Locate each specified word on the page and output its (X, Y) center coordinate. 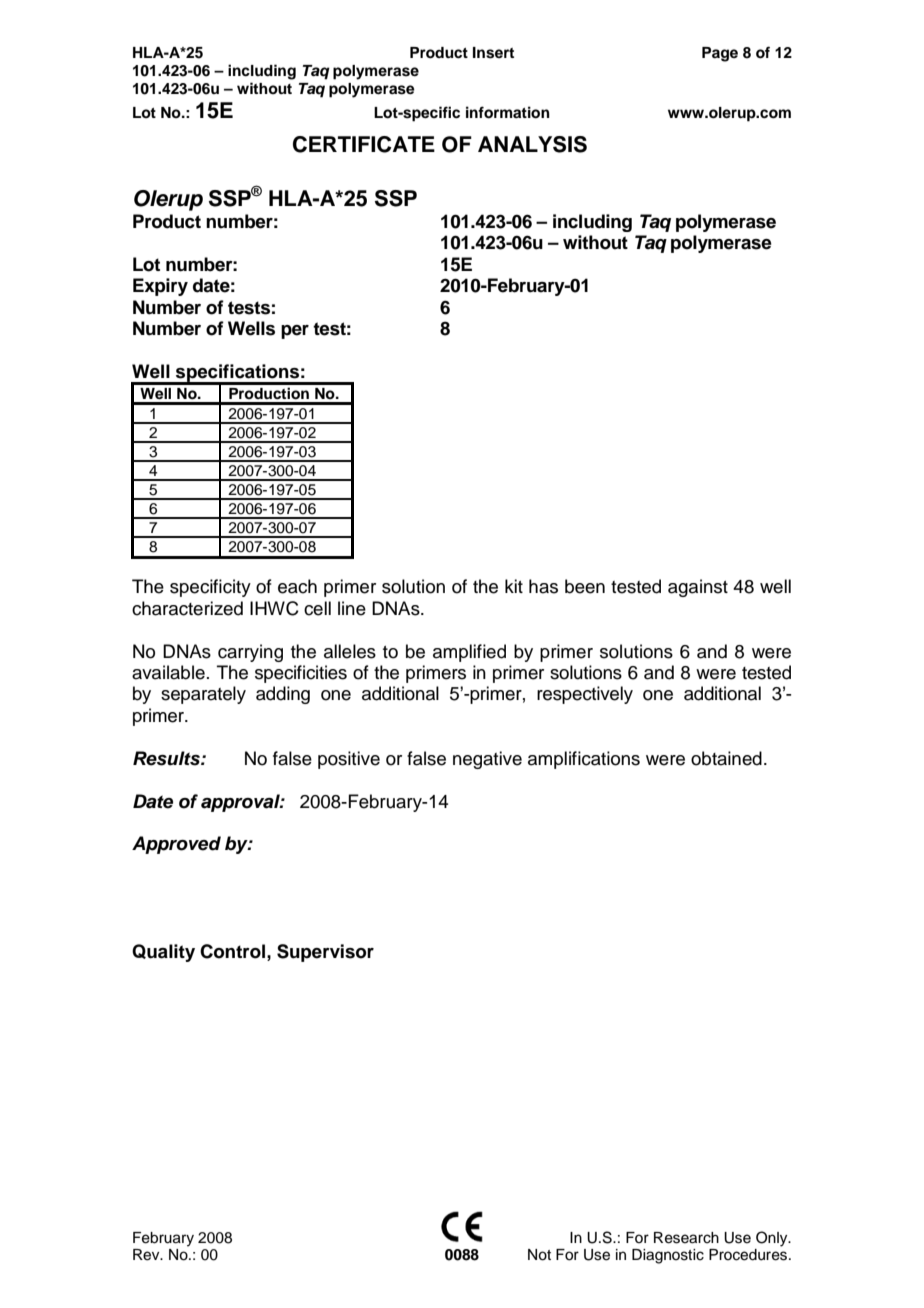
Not (539, 1255)
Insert (493, 53)
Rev (147, 1255)
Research (686, 1238)
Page (720, 54)
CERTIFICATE (364, 144)
